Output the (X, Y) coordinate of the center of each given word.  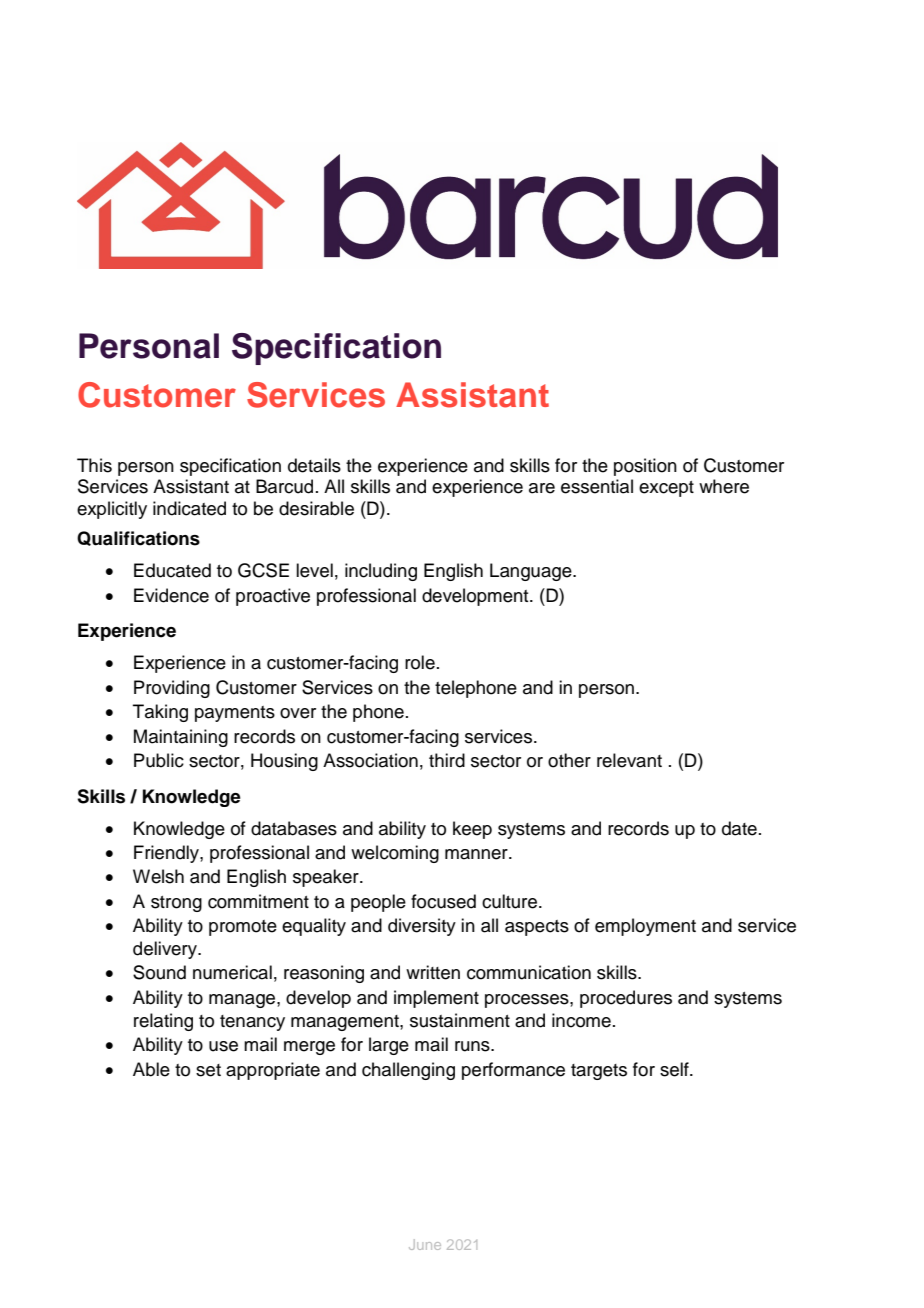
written (433, 972)
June (425, 1244)
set (208, 1070)
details (314, 465)
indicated (189, 508)
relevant (629, 760)
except (666, 489)
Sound (159, 972)
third (447, 760)
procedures (626, 999)
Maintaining (181, 738)
